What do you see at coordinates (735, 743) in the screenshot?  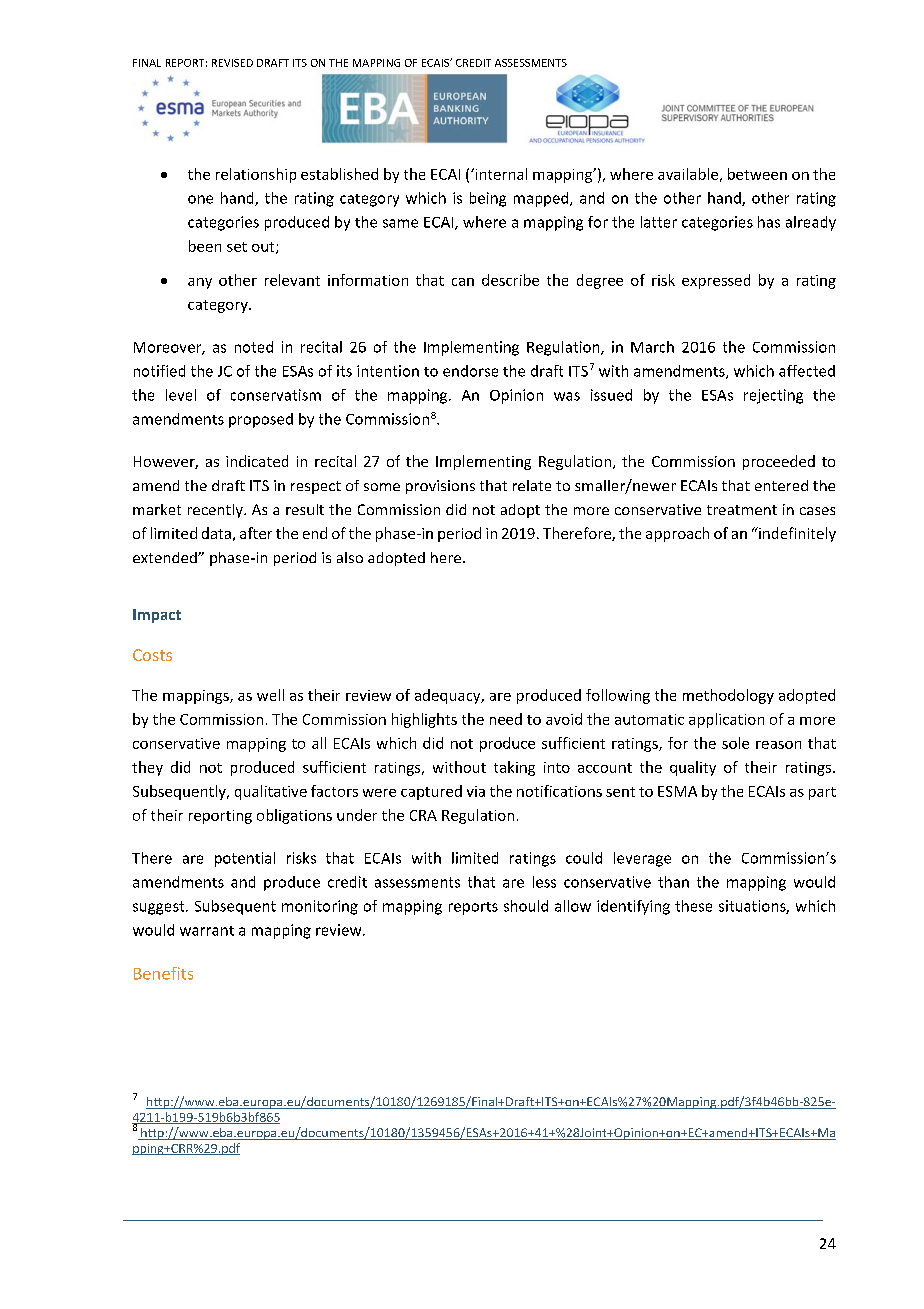 I see `sole` at bounding box center [735, 743].
